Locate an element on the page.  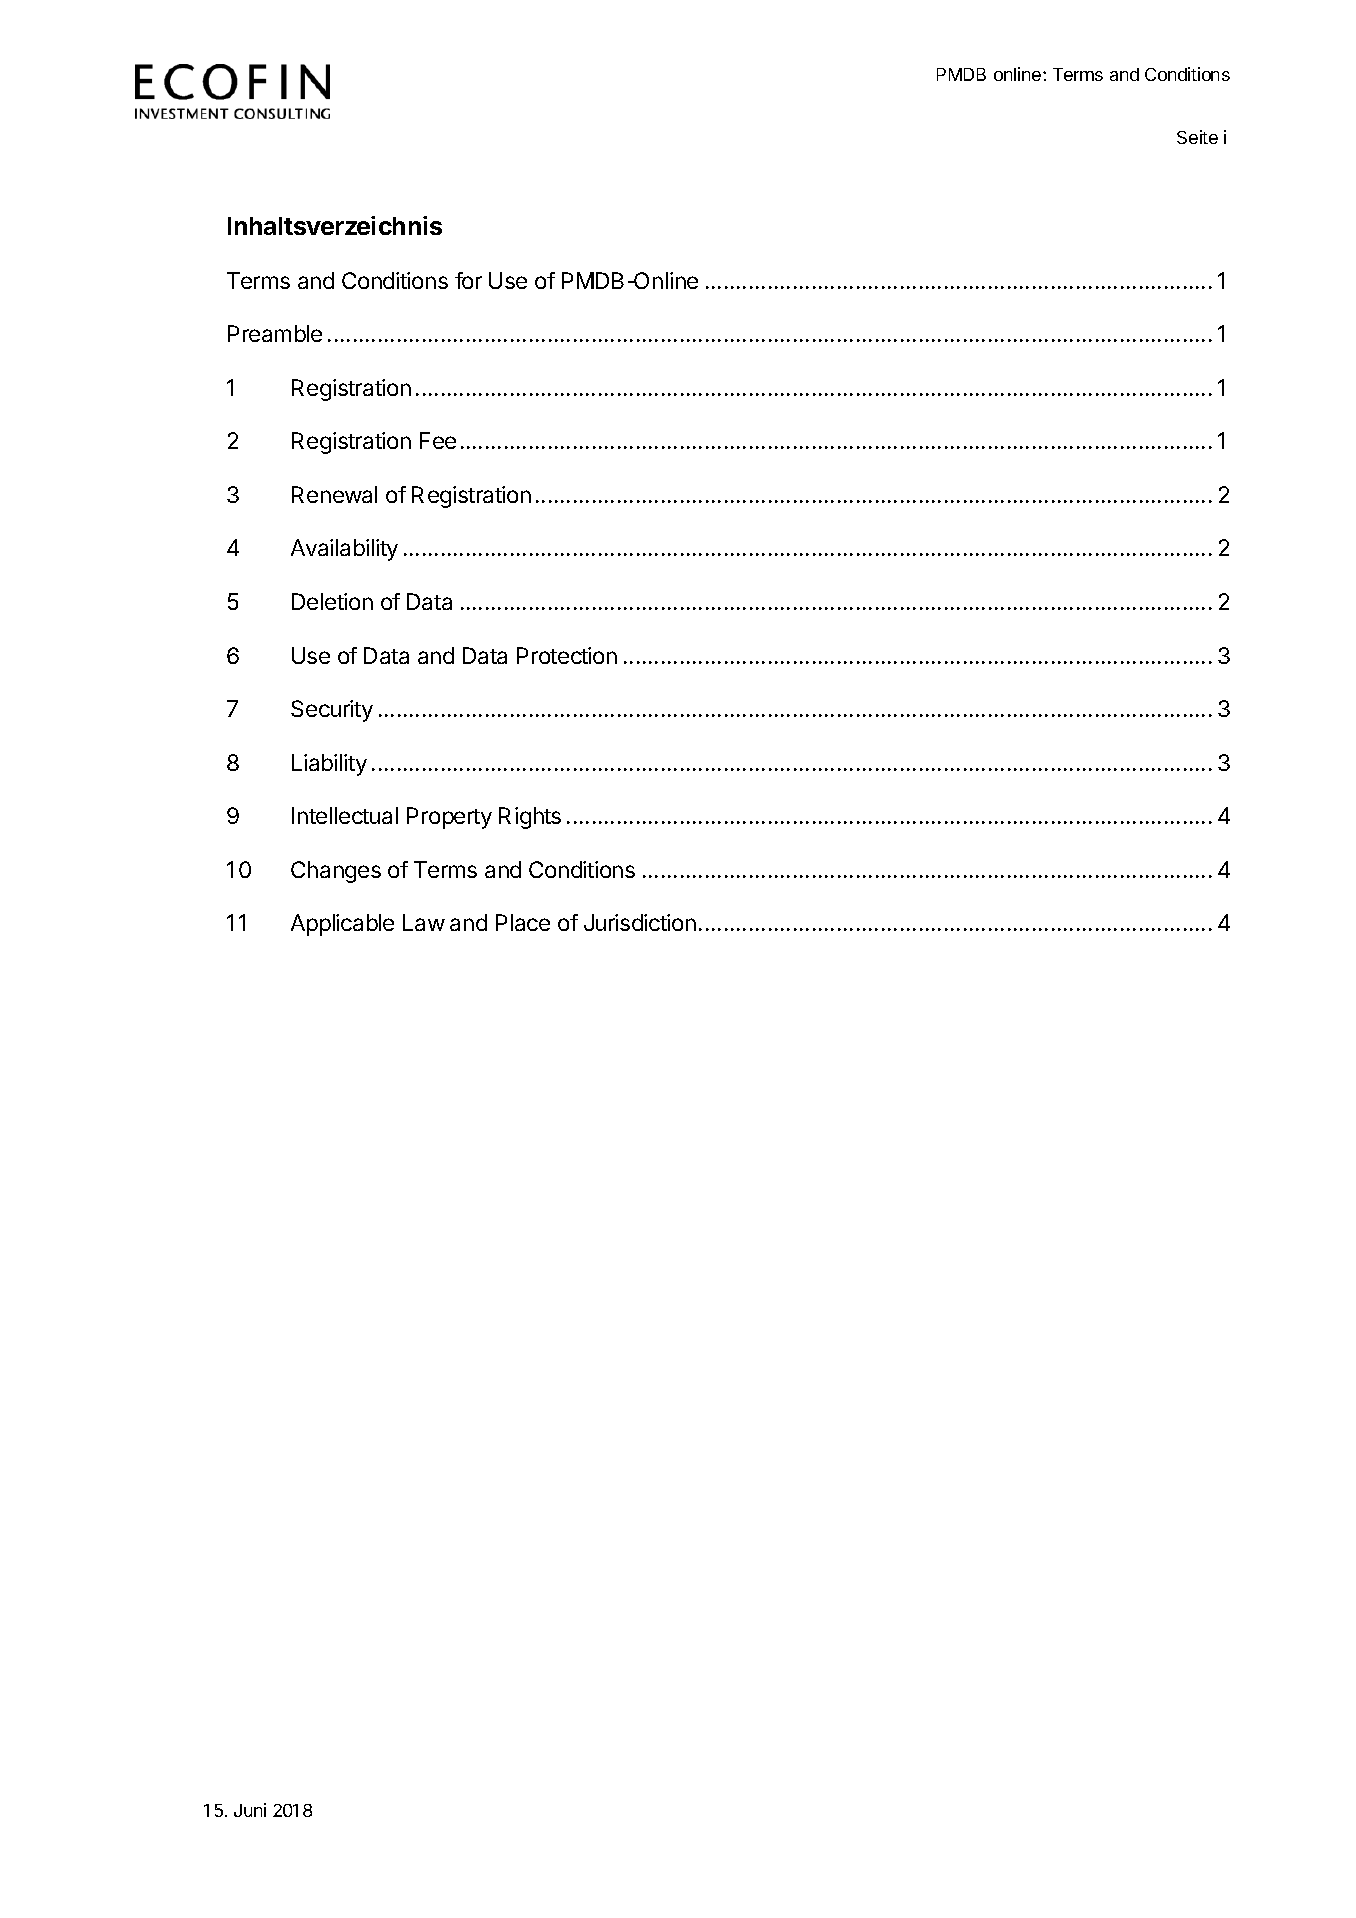
Place is located at coordinates (523, 922).
